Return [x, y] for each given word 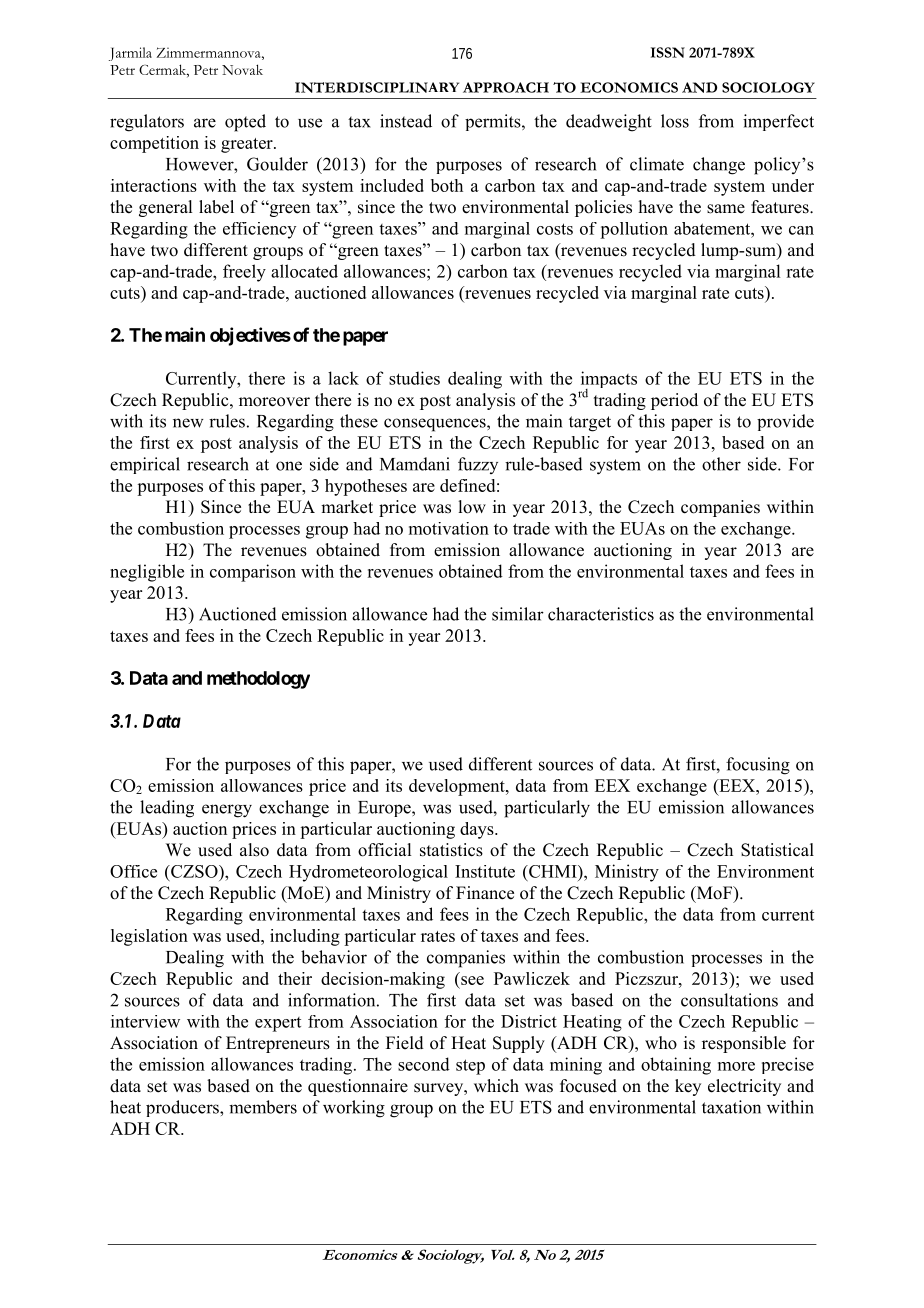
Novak [242, 69]
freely [244, 273]
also [254, 850]
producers [183, 1108]
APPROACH [506, 87]
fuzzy [478, 465]
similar [518, 614]
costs [555, 229]
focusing [758, 766]
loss [675, 121]
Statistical [777, 850]
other [721, 464]
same [726, 209]
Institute [485, 871]
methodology [258, 680]
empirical [145, 465]
